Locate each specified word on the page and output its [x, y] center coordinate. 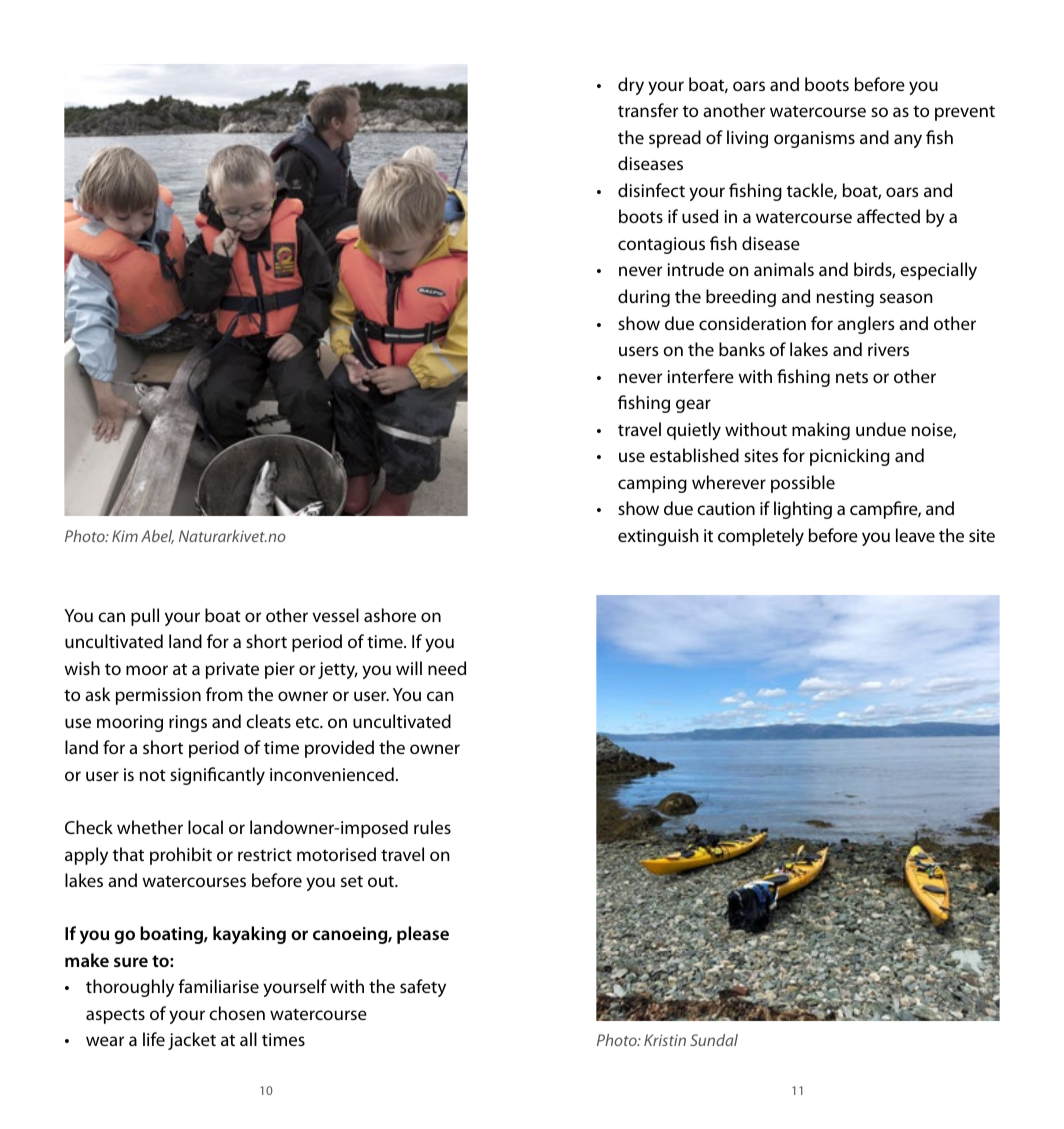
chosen [237, 1013]
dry [631, 86]
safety [423, 988]
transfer [648, 110]
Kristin [665, 1040]
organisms [814, 139]
